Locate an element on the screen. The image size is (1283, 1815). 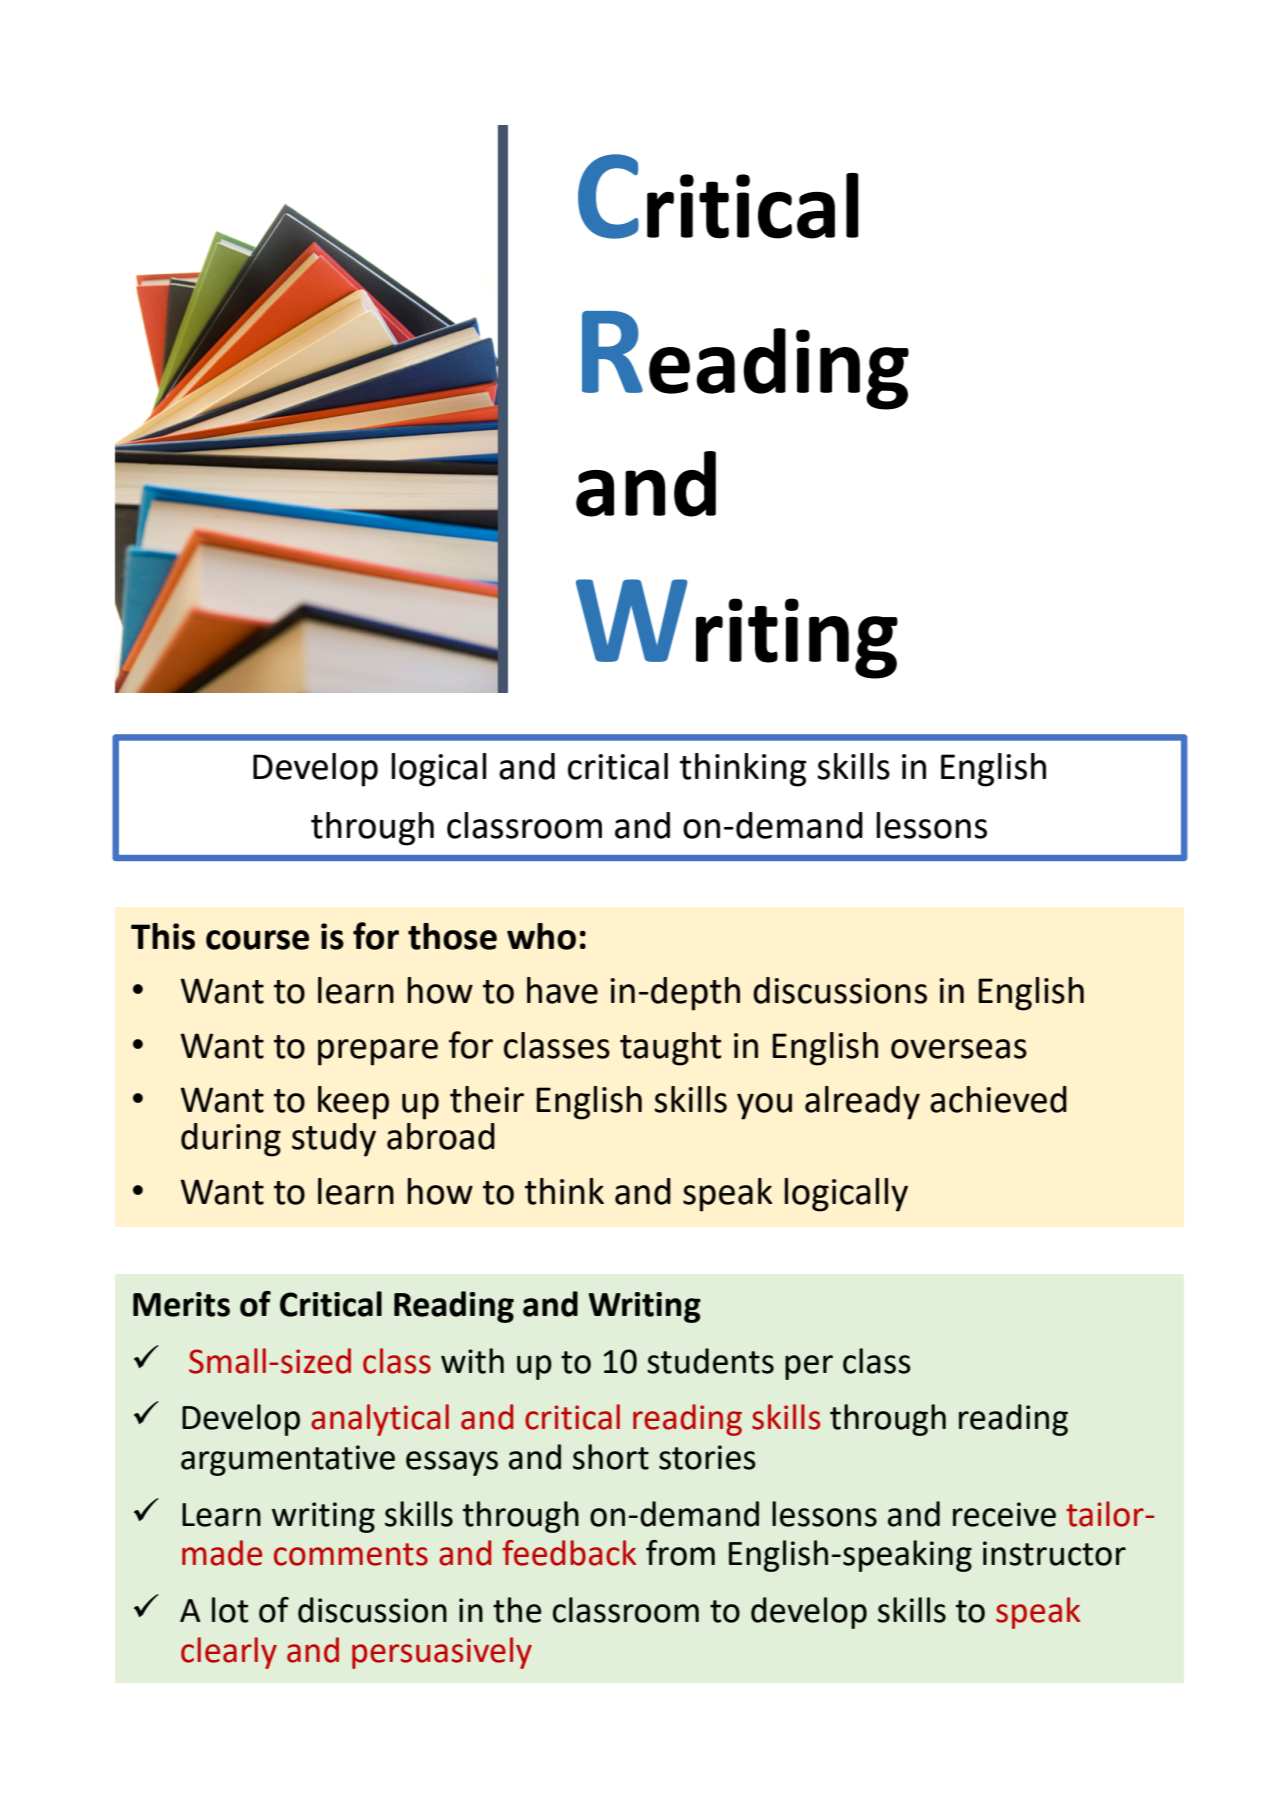
course is located at coordinates (257, 940).
